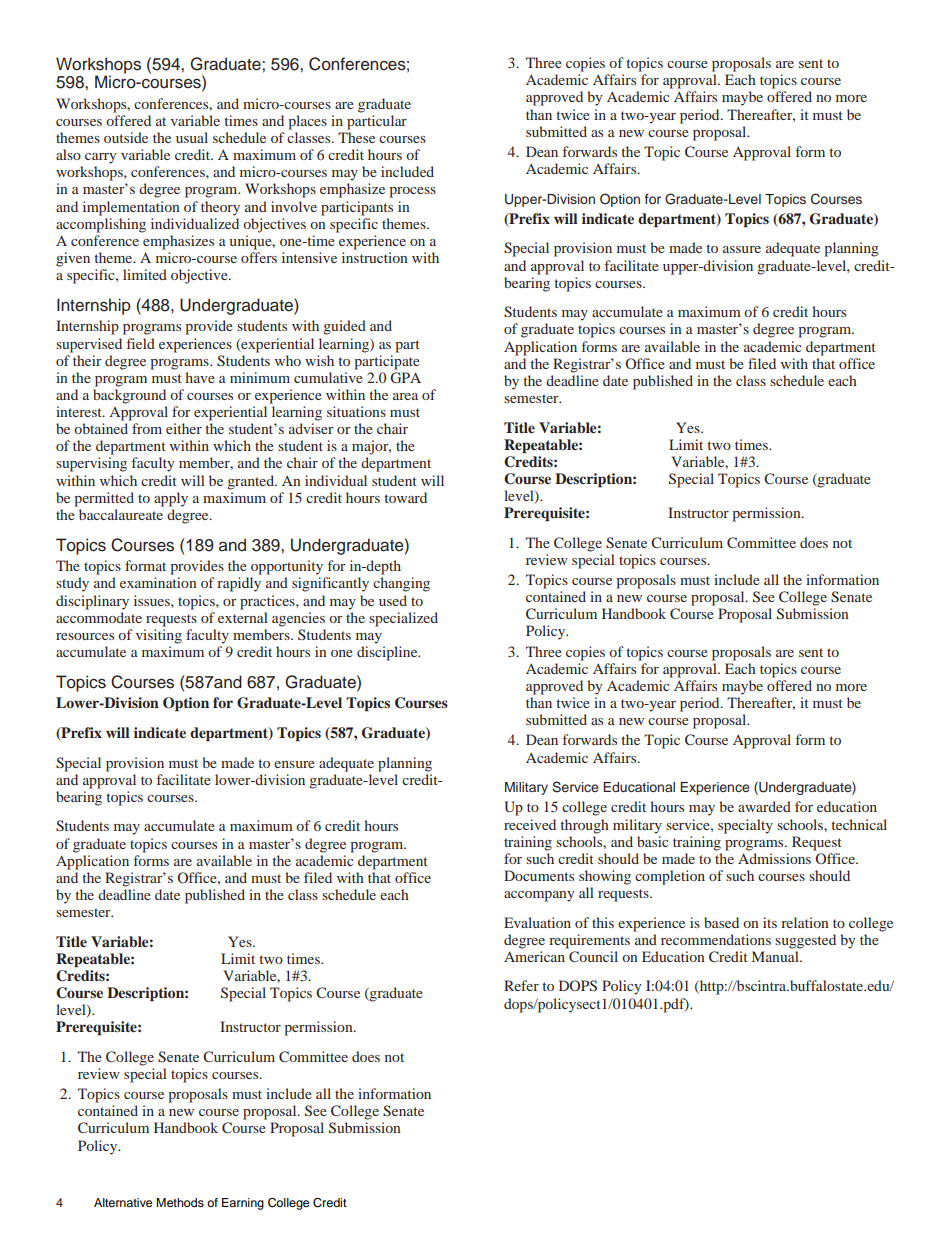  Describe the element at coordinates (742, 249) in the document. I see `assure` at that location.
